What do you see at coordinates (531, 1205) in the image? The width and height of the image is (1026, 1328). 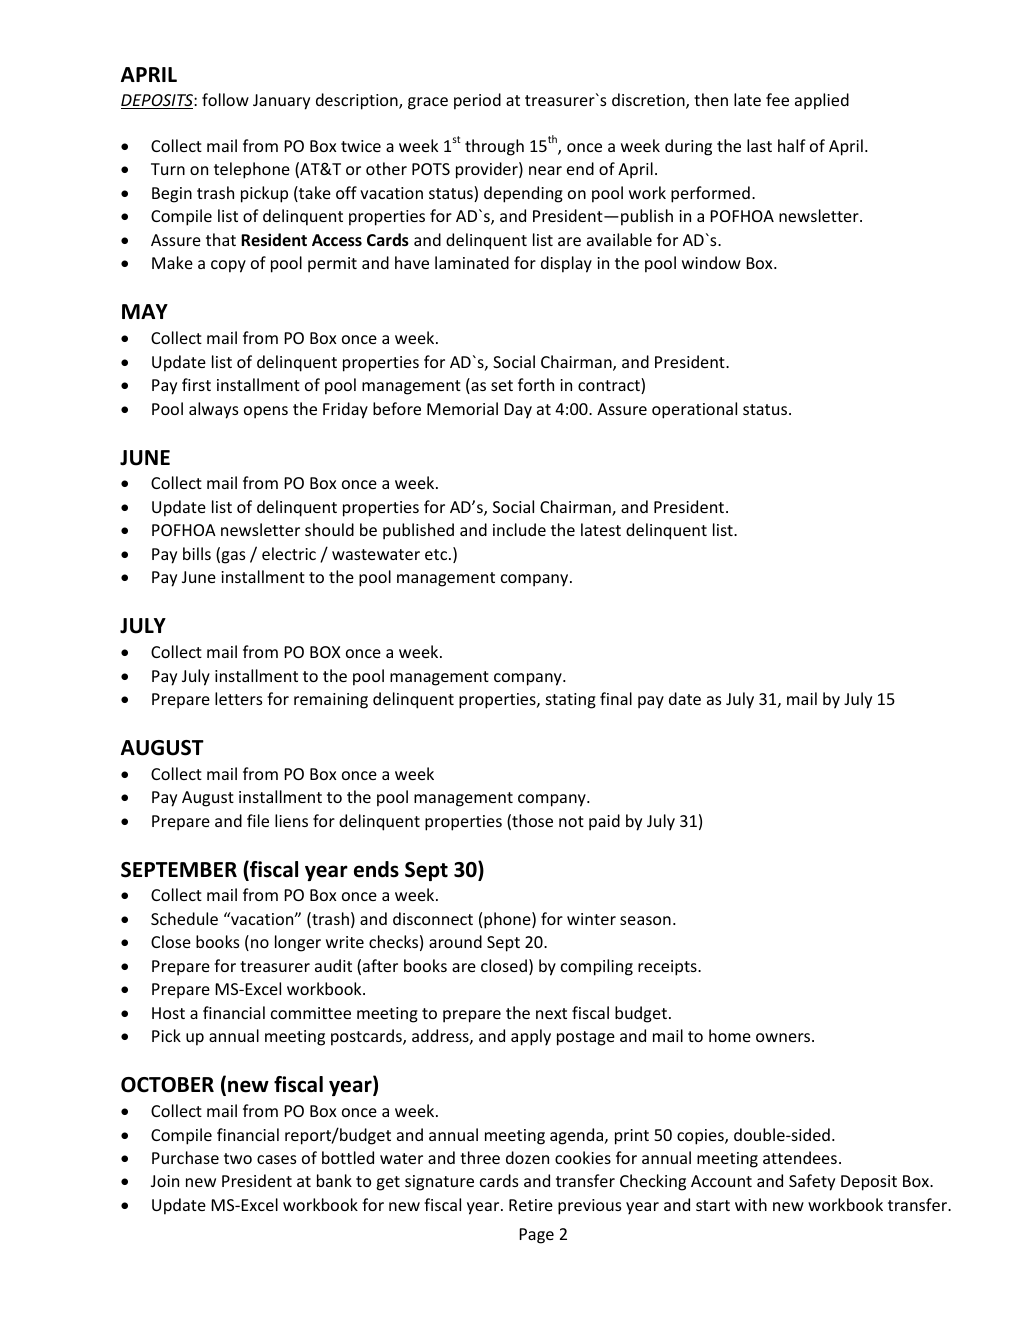 I see `Retire` at bounding box center [531, 1205].
